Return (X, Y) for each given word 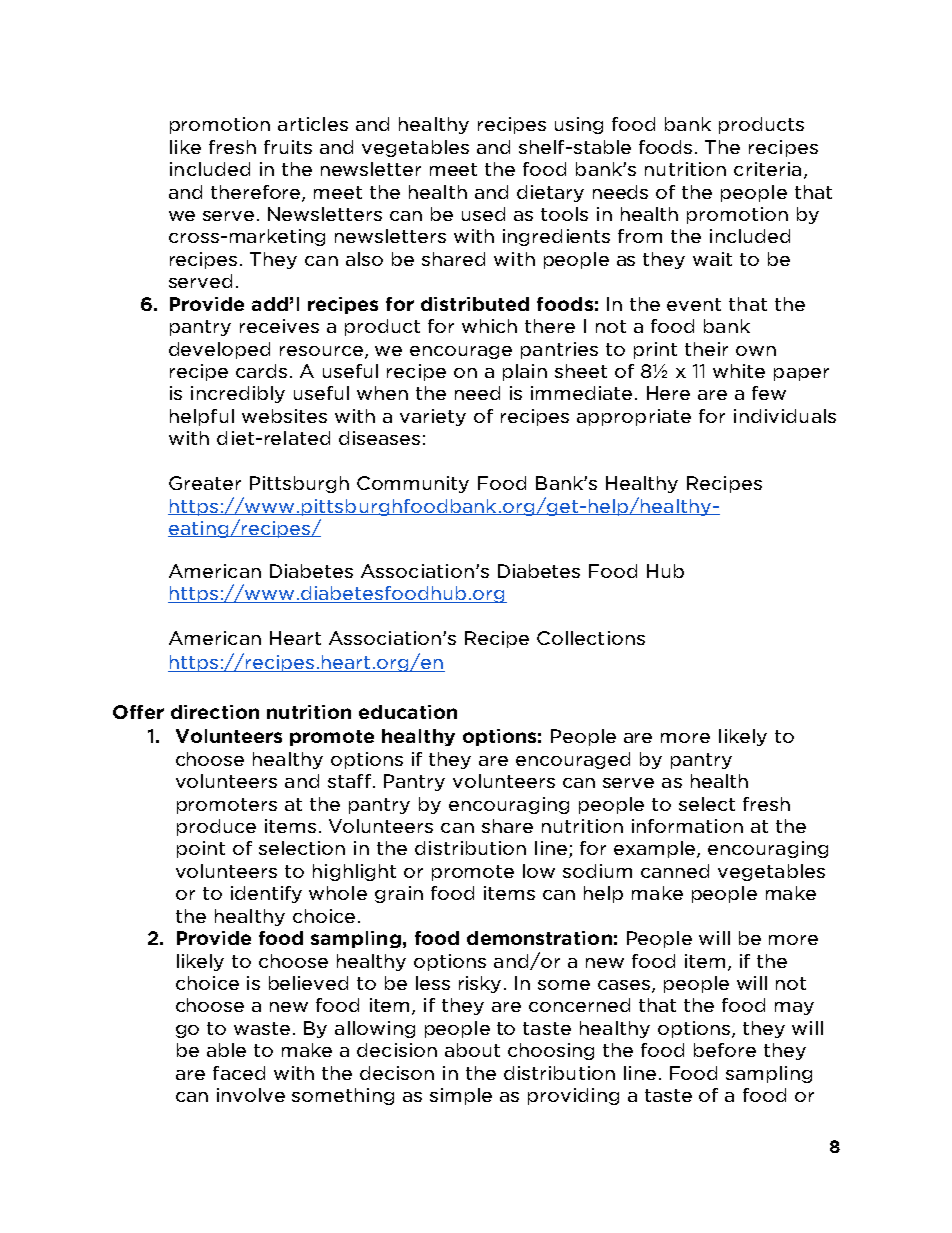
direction (215, 712)
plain (525, 372)
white (739, 371)
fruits (288, 147)
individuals (785, 416)
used (483, 214)
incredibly (238, 394)
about (472, 1050)
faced (239, 1073)
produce (216, 827)
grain (399, 894)
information (687, 826)
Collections (591, 638)
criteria (767, 169)
